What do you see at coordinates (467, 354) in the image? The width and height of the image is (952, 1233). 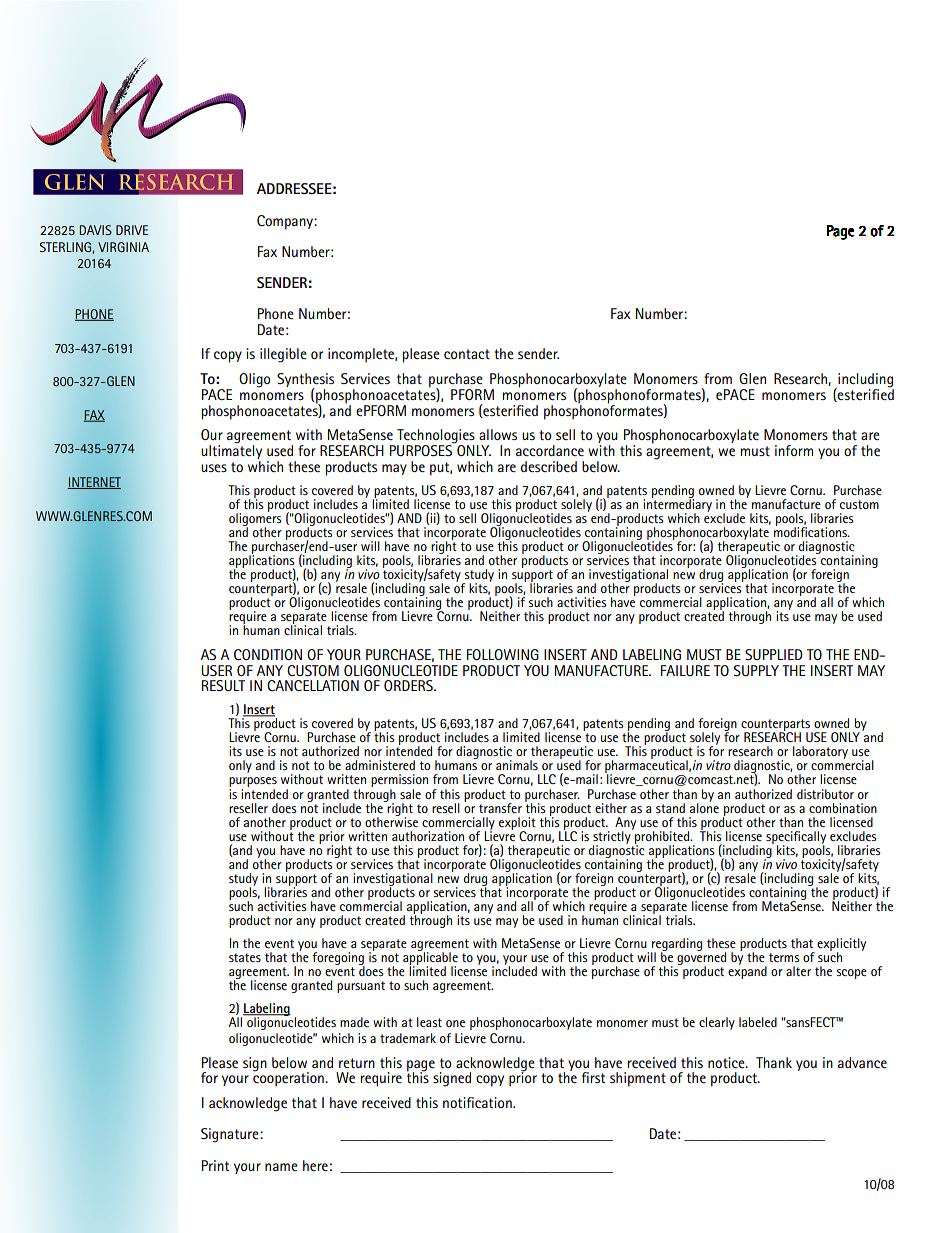 I see `contact` at bounding box center [467, 354].
